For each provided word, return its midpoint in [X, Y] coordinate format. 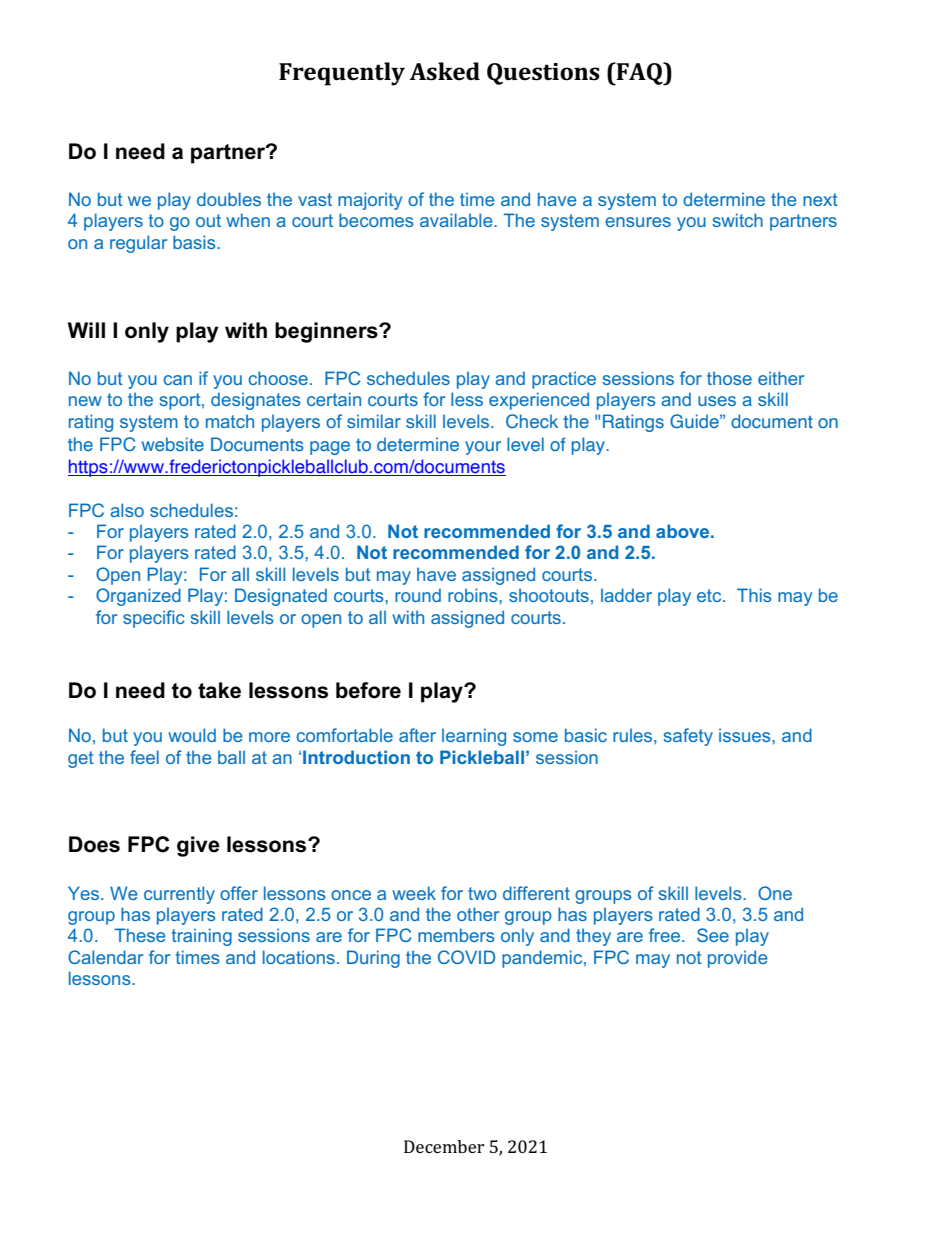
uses [717, 401]
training [202, 937]
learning [474, 737]
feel [144, 757]
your [483, 448]
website [173, 444]
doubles [229, 199]
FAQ [640, 74]
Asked [445, 71]
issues [746, 735]
